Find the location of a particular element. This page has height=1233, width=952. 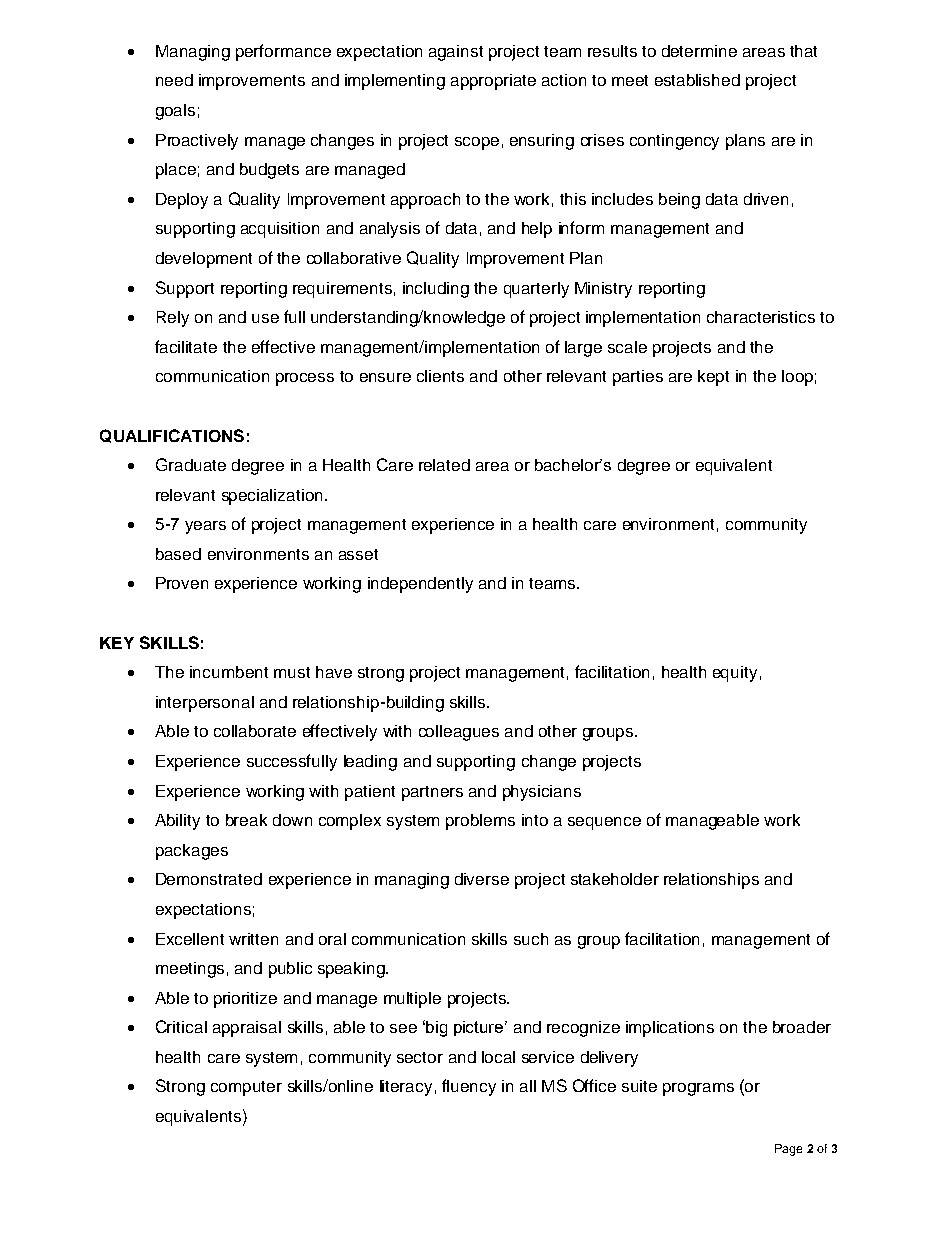

computer is located at coordinates (246, 1088).
